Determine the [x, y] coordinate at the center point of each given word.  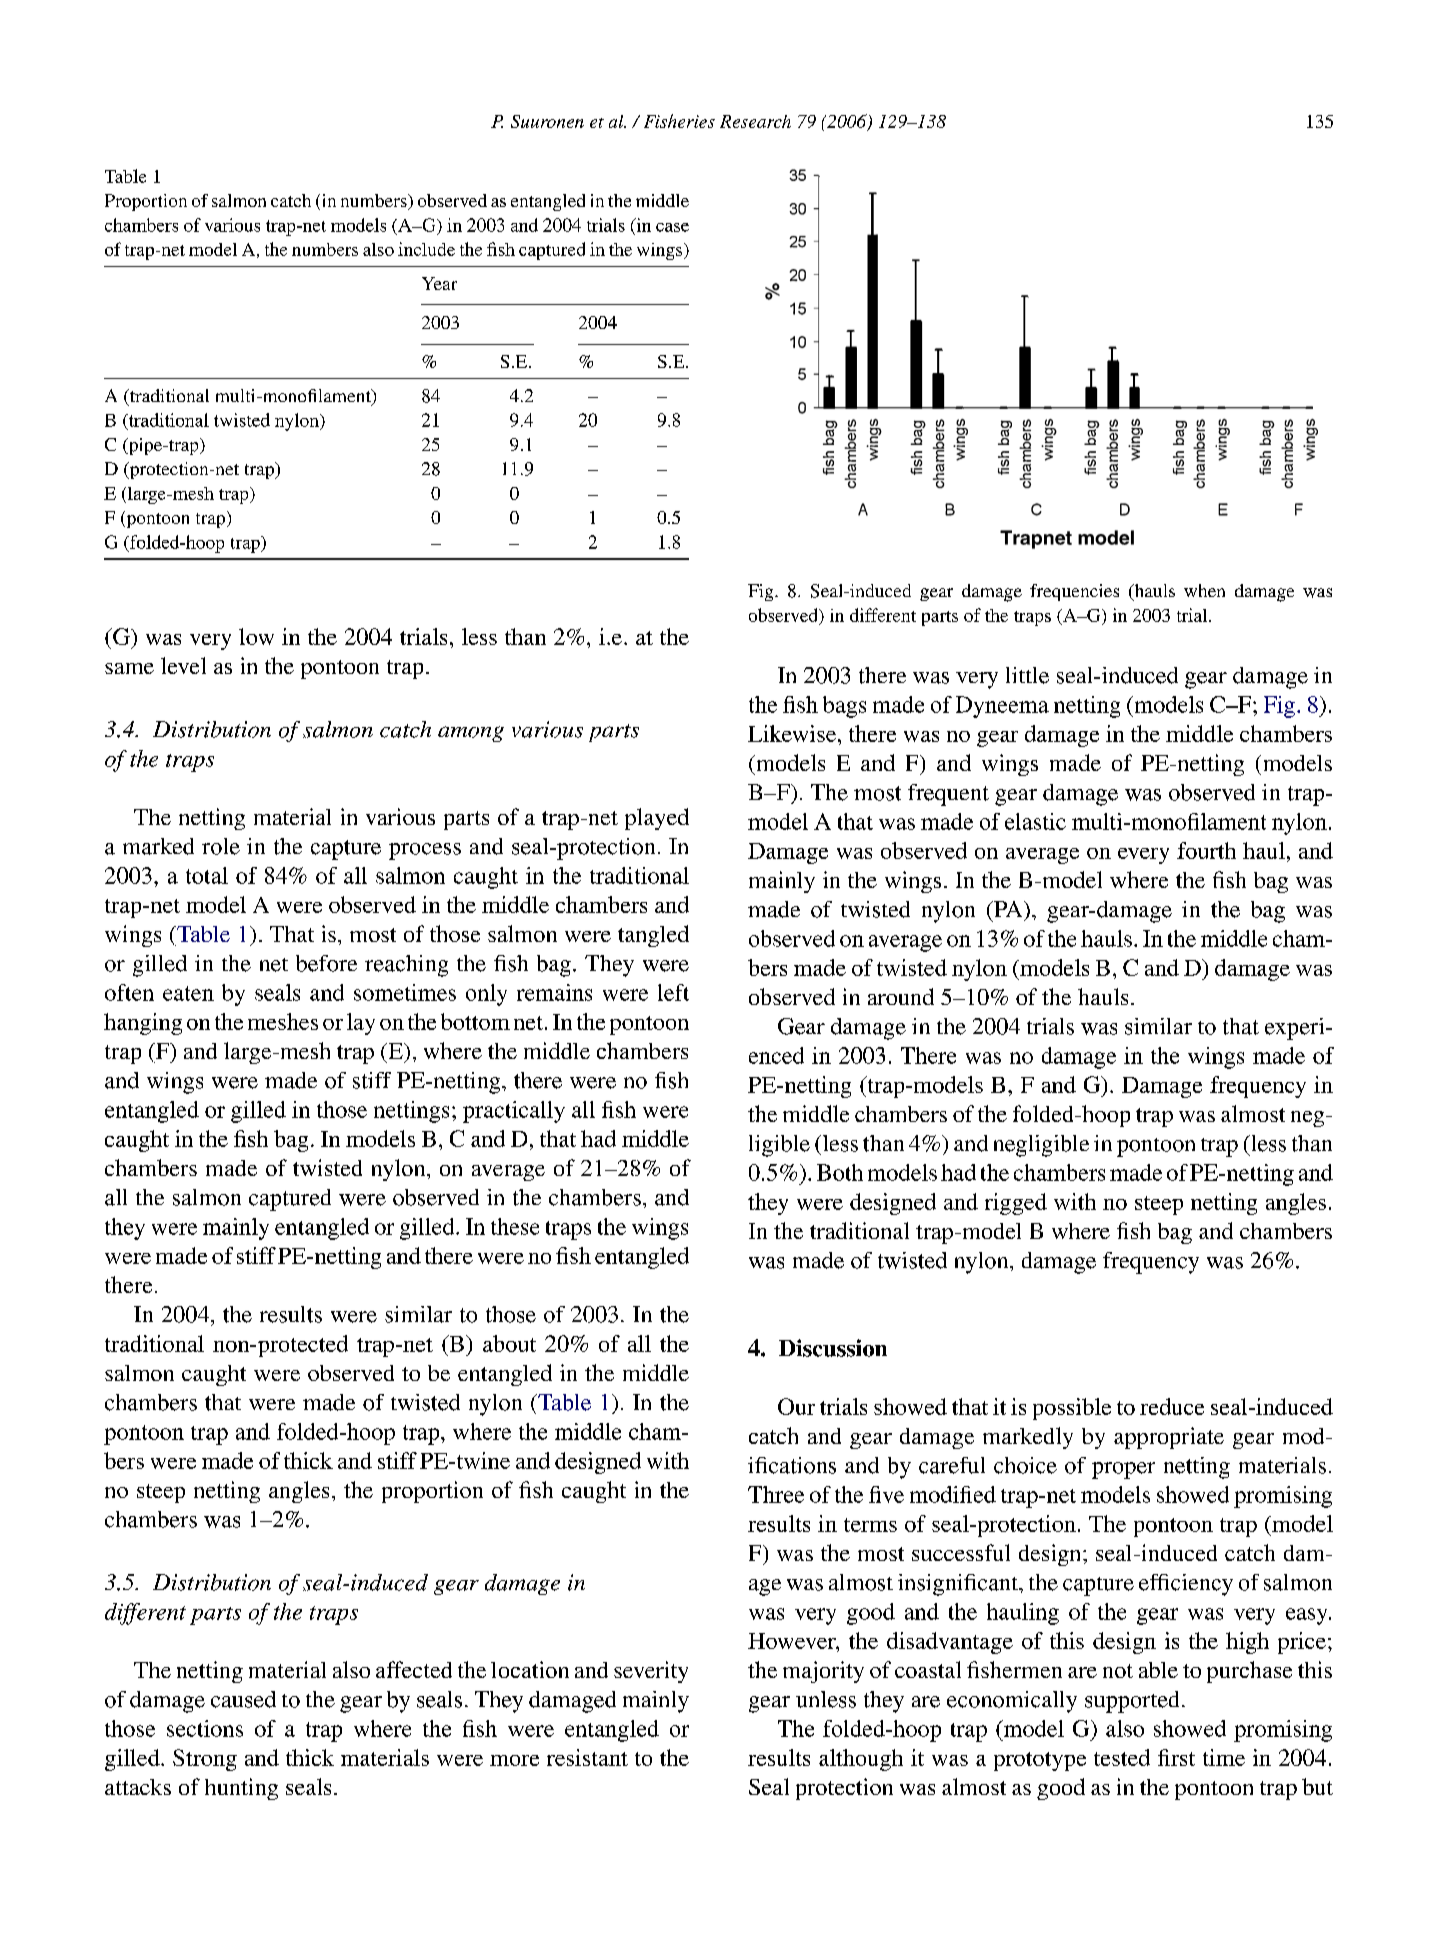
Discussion [833, 1348]
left [673, 992]
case [672, 227]
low [256, 636]
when [1204, 590]
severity [651, 1672]
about [509, 1343]
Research [755, 121]
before [326, 963]
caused [243, 1699]
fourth [1206, 850]
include [426, 249]
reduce [1172, 1406]
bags [844, 707]
